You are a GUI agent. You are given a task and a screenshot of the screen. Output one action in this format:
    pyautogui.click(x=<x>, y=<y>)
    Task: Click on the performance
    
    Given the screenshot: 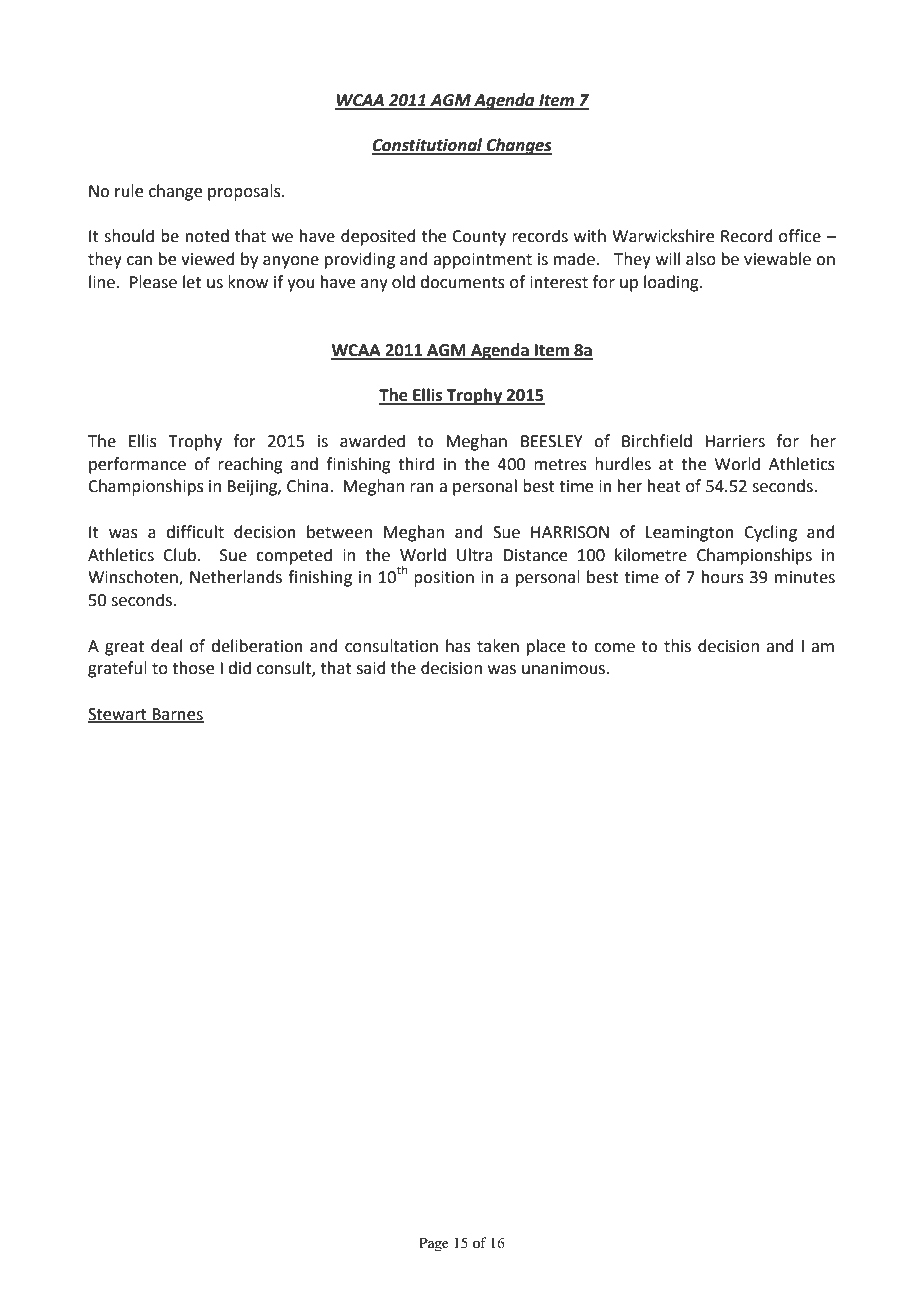 What is the action you would take?
    pyautogui.click(x=137, y=465)
